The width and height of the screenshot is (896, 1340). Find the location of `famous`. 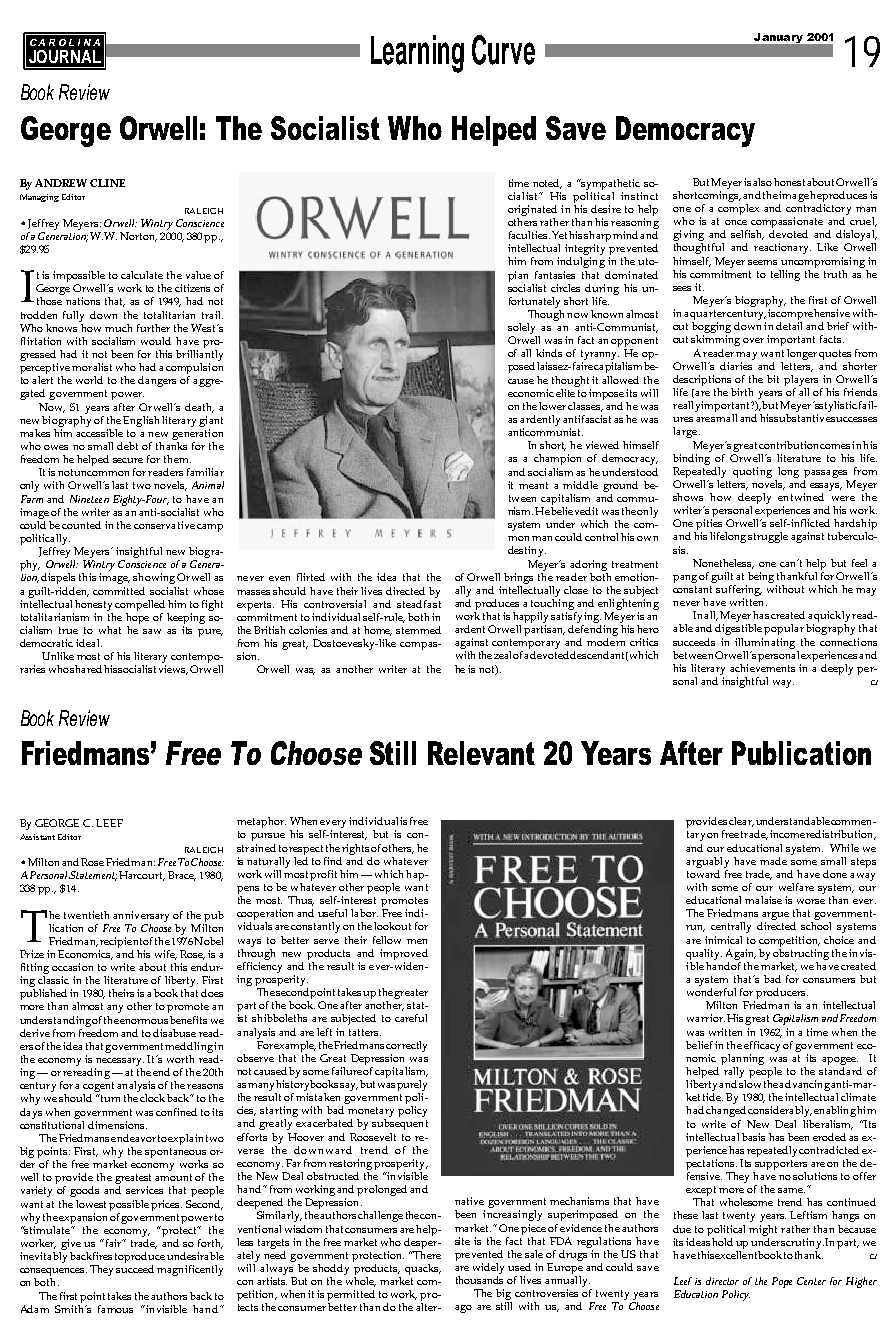

famous is located at coordinates (115, 1309).
